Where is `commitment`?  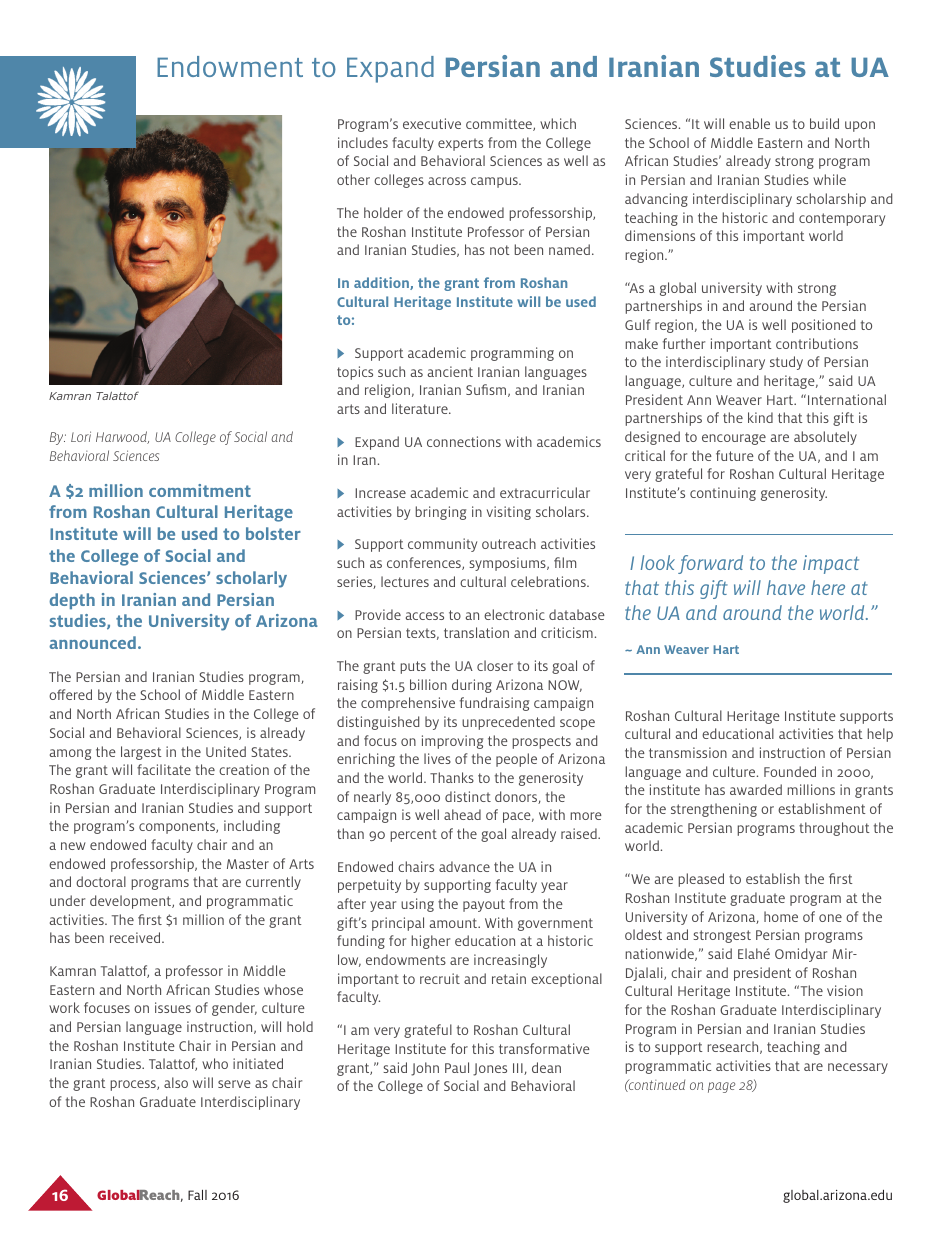 commitment is located at coordinates (200, 490).
